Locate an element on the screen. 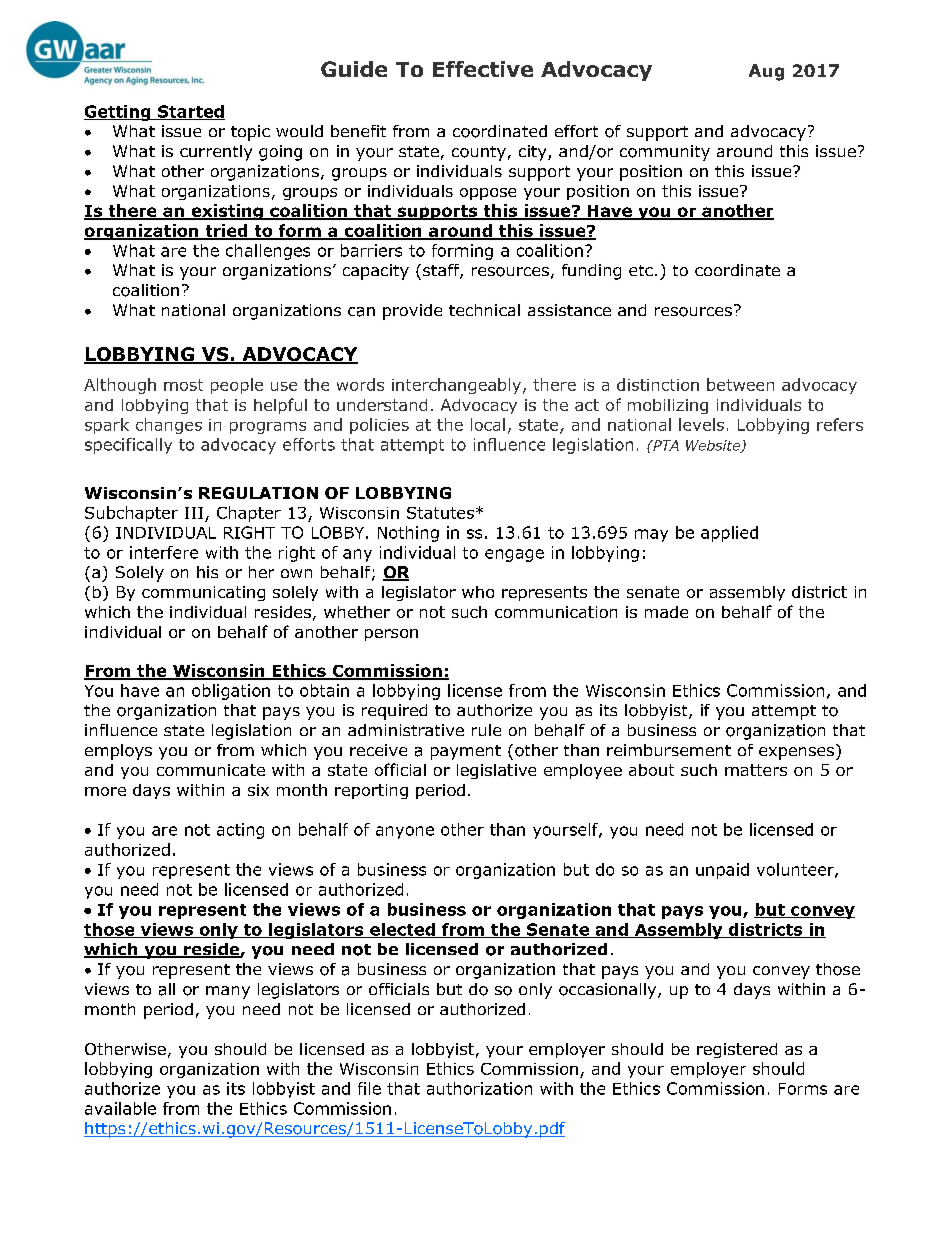 This screenshot has height=1233, width=952. between is located at coordinates (740, 384).
